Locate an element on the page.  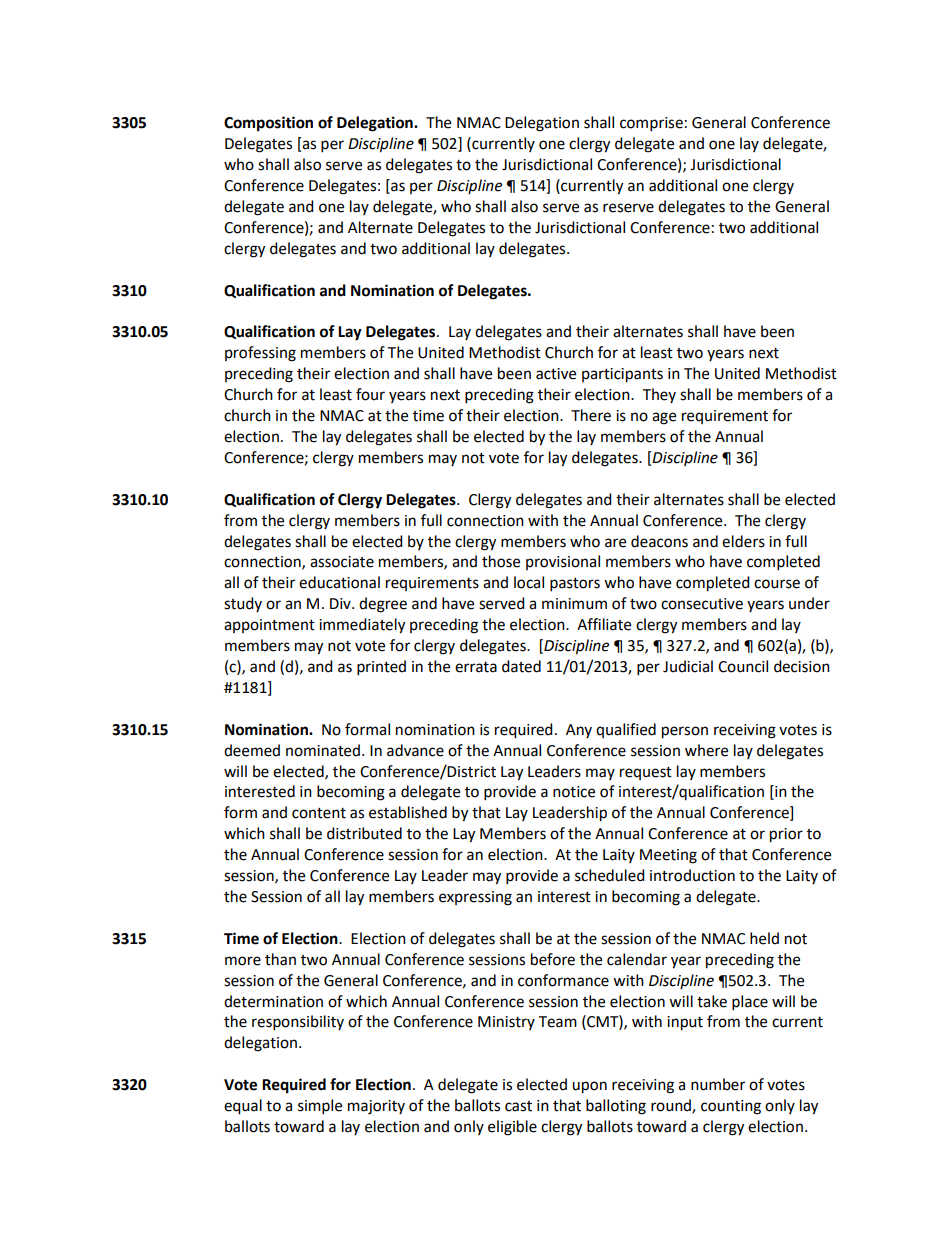
dated is located at coordinates (521, 666).
